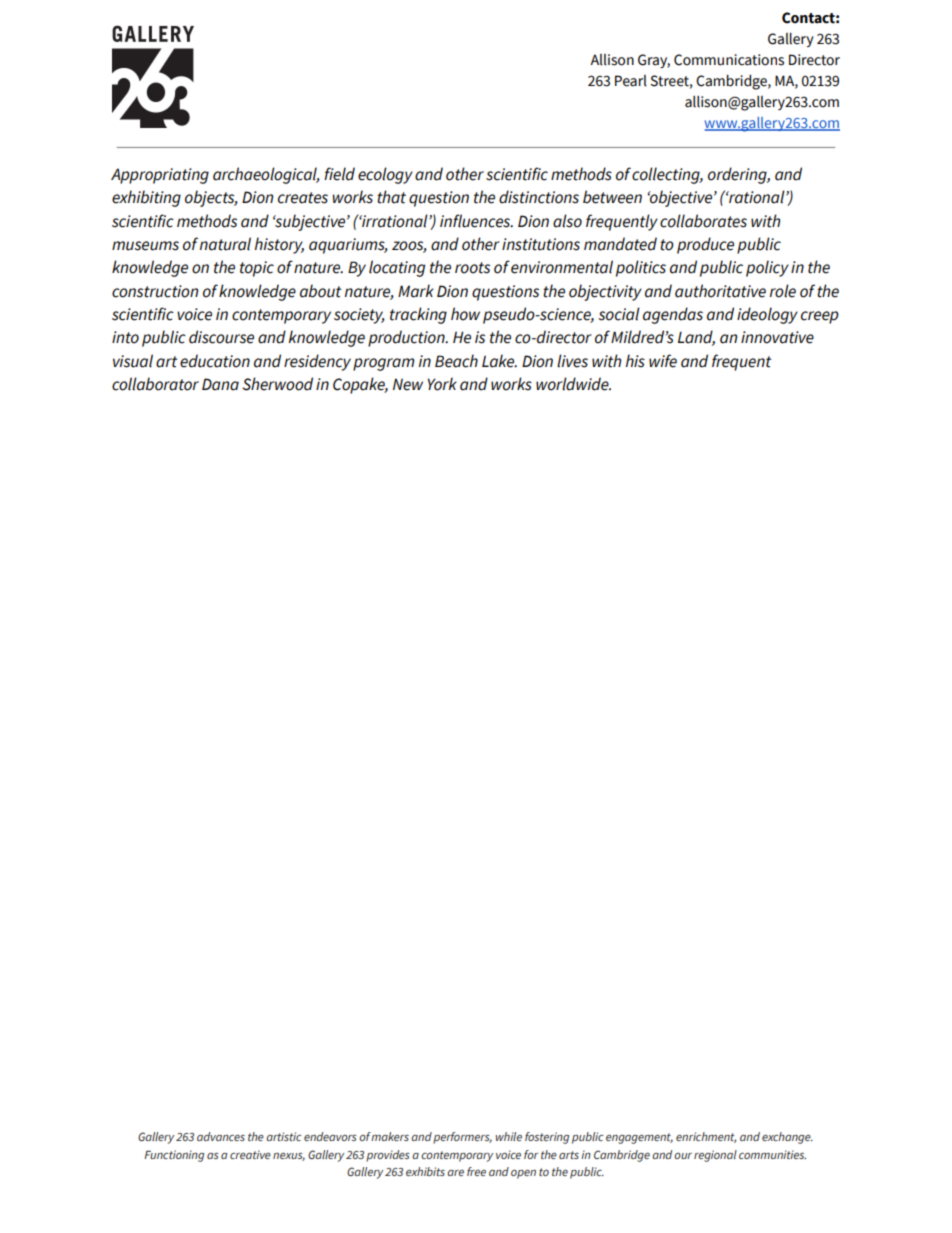 Image resolution: width=952 pixels, height=1233 pixels. What do you see at coordinates (385, 175) in the screenshot?
I see `ecology` at bounding box center [385, 175].
